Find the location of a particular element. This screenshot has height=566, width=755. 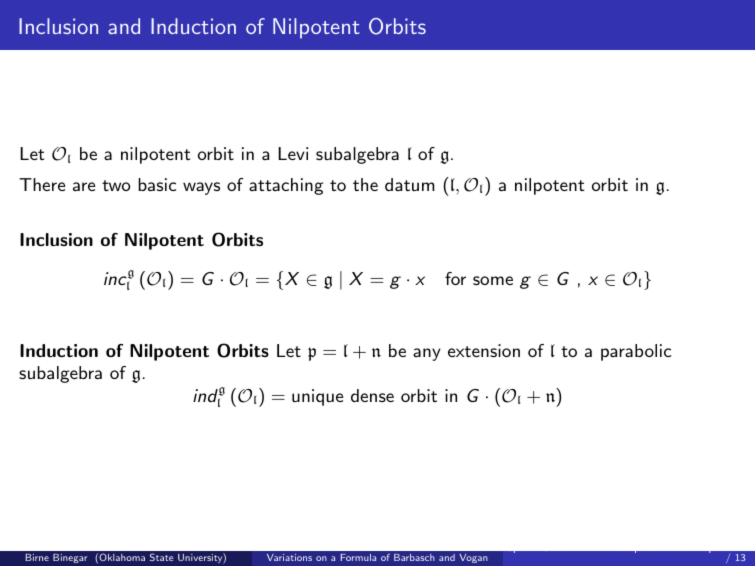

some is located at coordinates (493, 280).
